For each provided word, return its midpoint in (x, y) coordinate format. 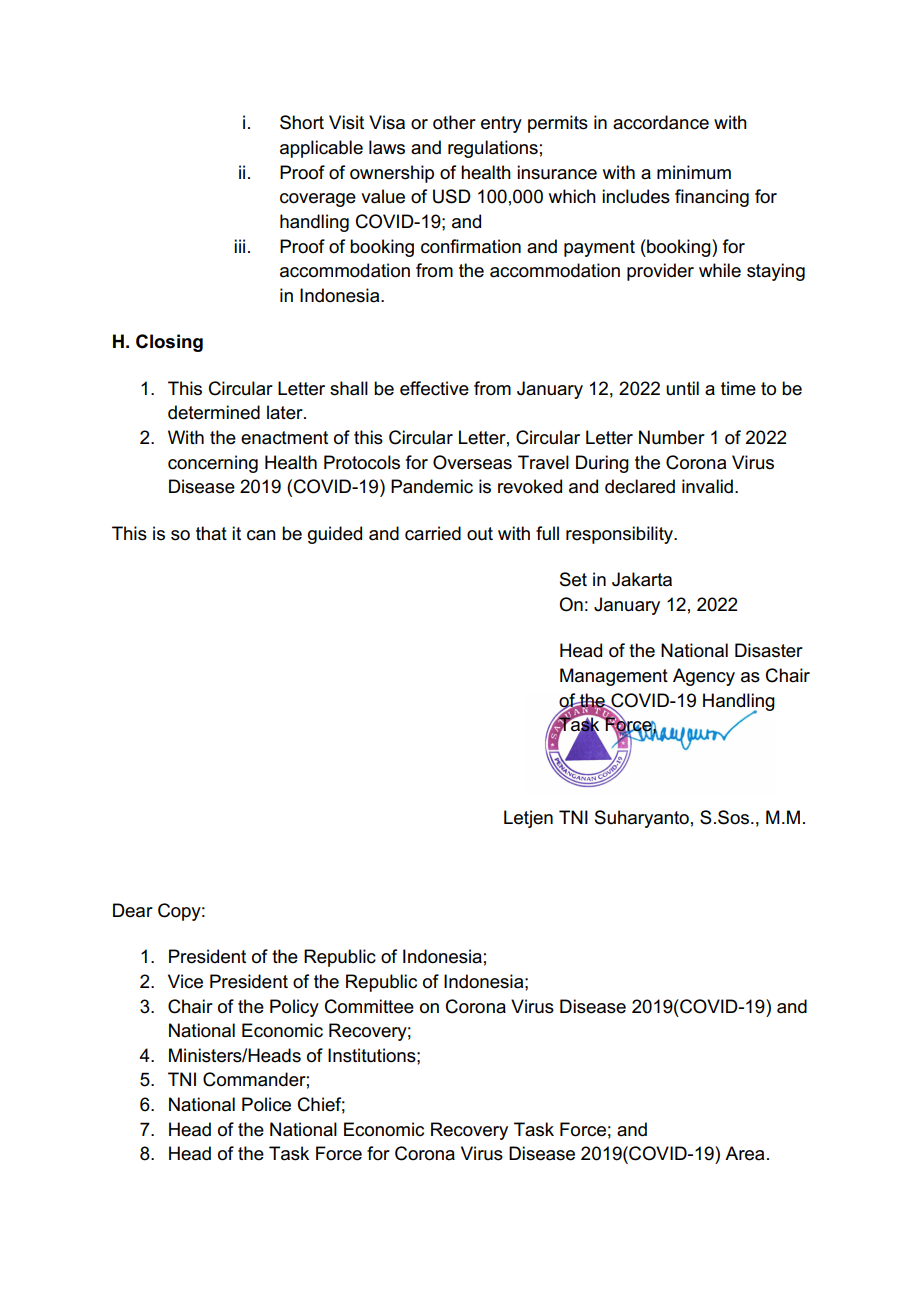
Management (614, 677)
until (682, 388)
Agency (704, 677)
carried (433, 533)
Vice (185, 981)
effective (434, 388)
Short (302, 122)
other (454, 122)
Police (266, 1104)
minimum (694, 172)
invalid (707, 486)
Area (744, 1153)
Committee (369, 1006)
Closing (169, 343)
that (211, 533)
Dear (133, 910)
